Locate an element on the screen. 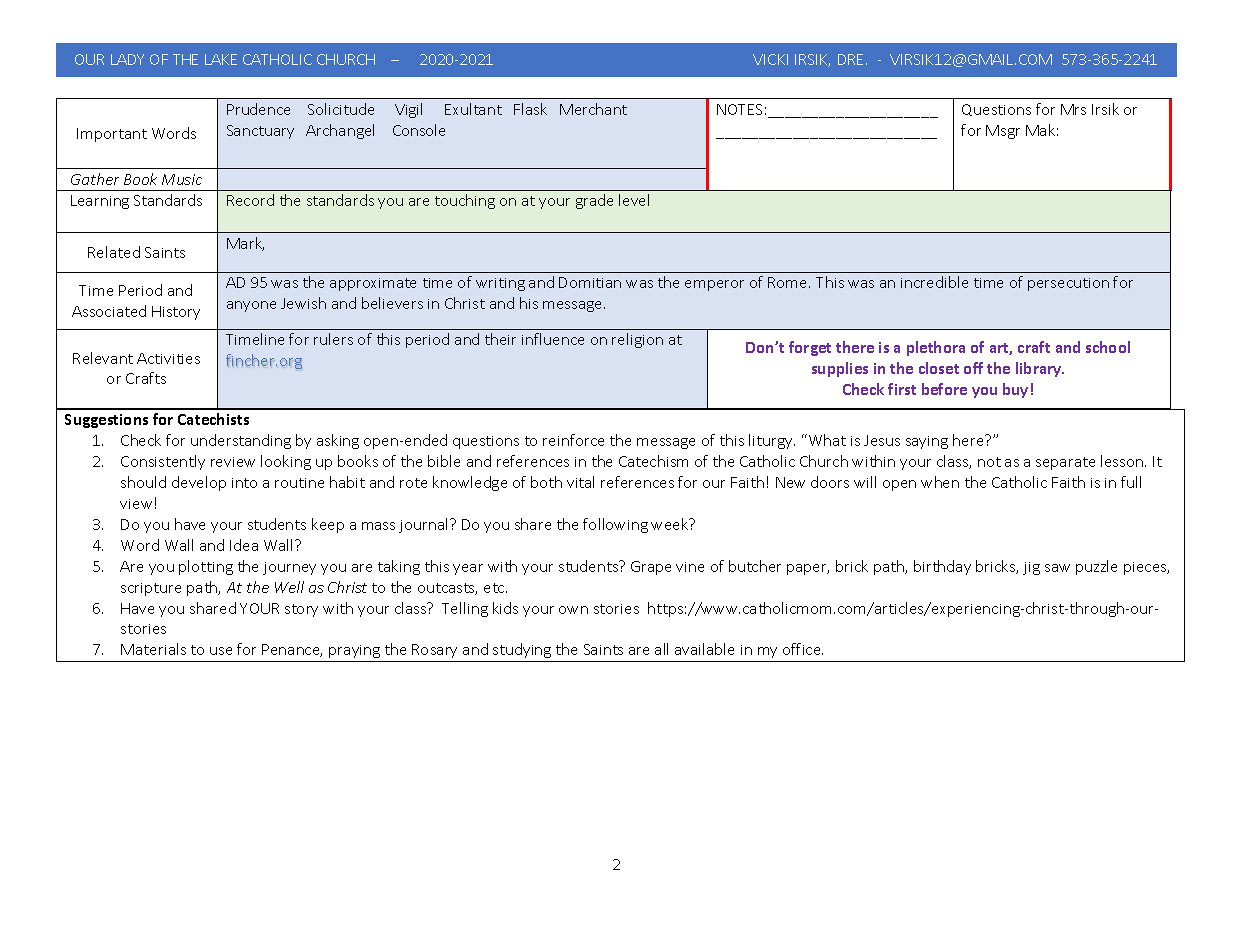 Image resolution: width=1233 pixels, height=952 pixels. LAKE is located at coordinates (221, 59).
